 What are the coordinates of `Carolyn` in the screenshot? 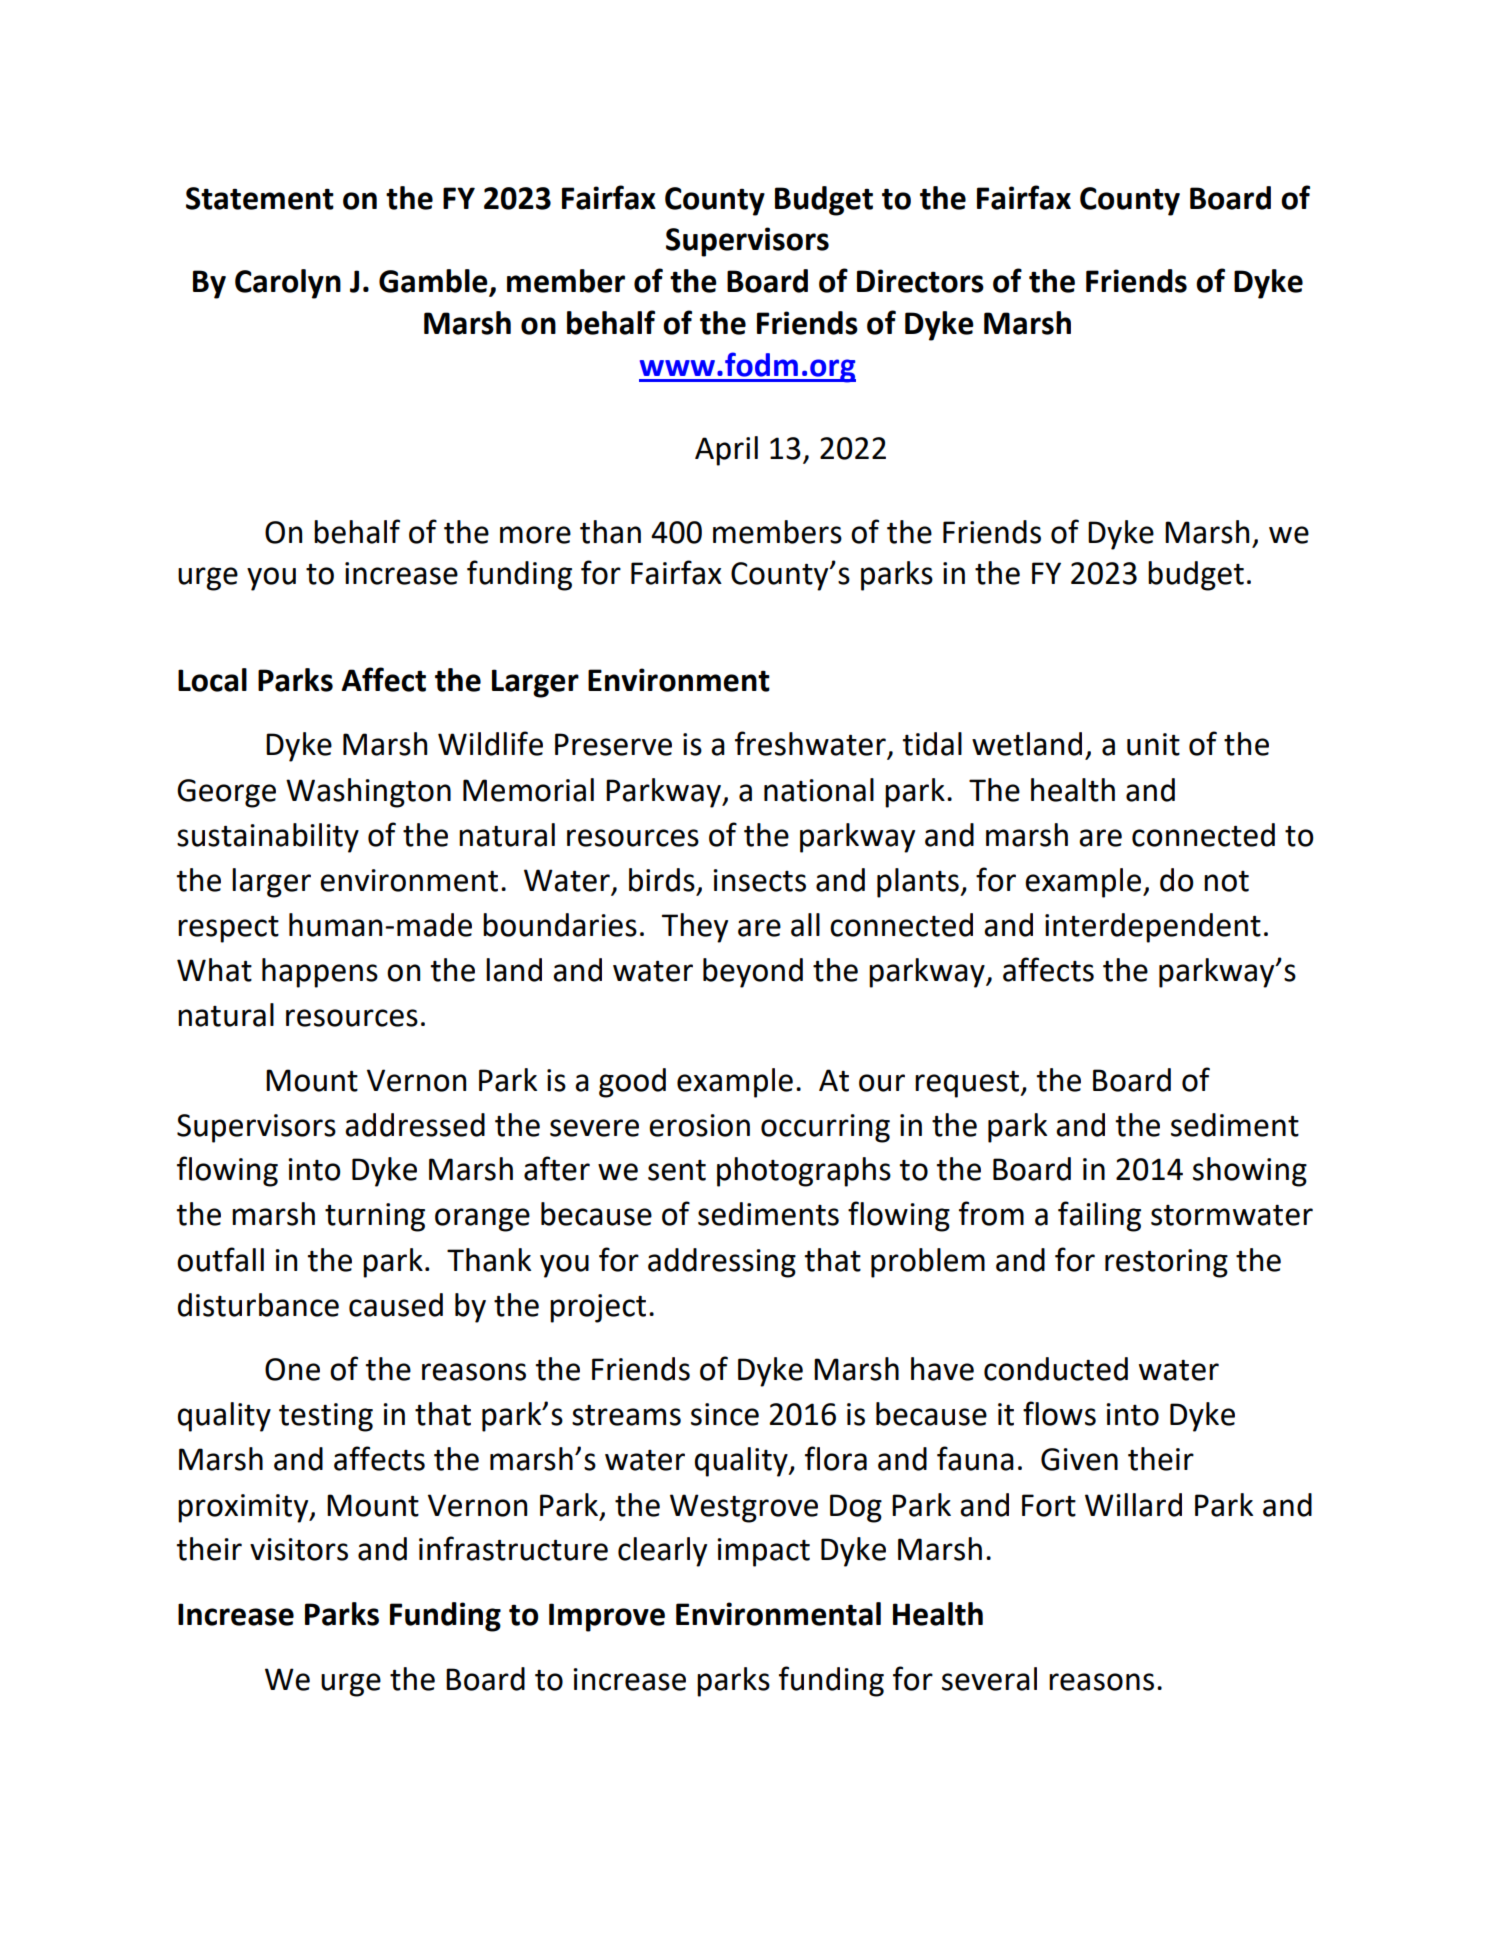 It's located at (288, 284).
